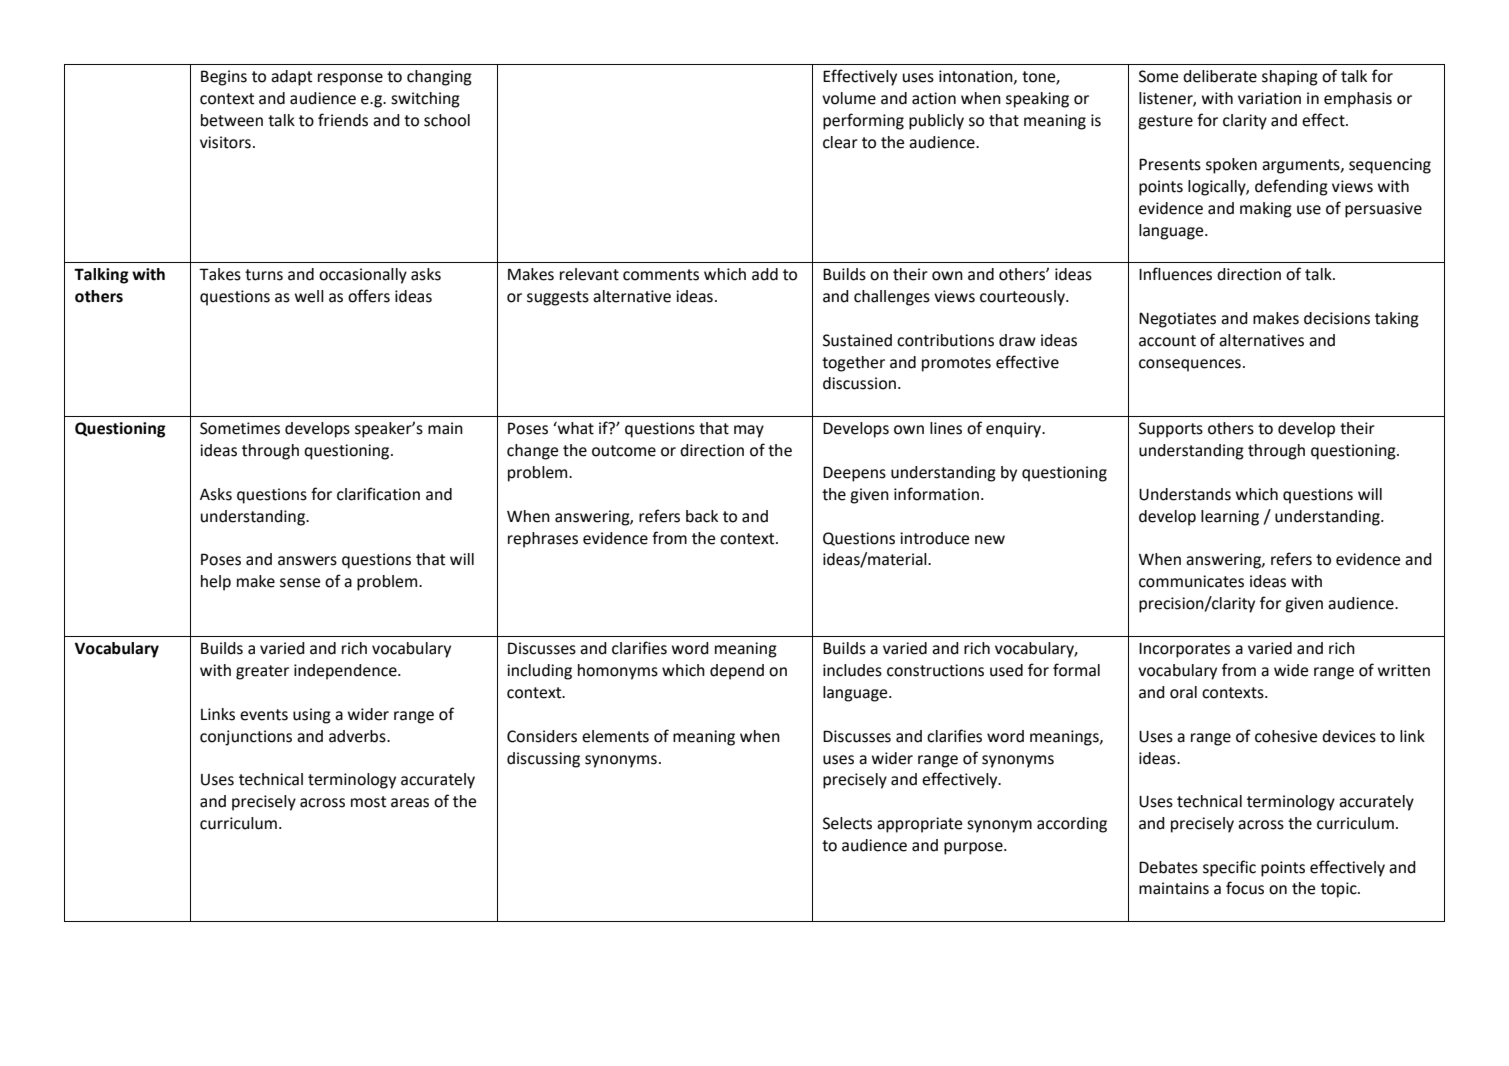  Describe the element at coordinates (1175, 274) in the document. I see `Influences` at that location.
